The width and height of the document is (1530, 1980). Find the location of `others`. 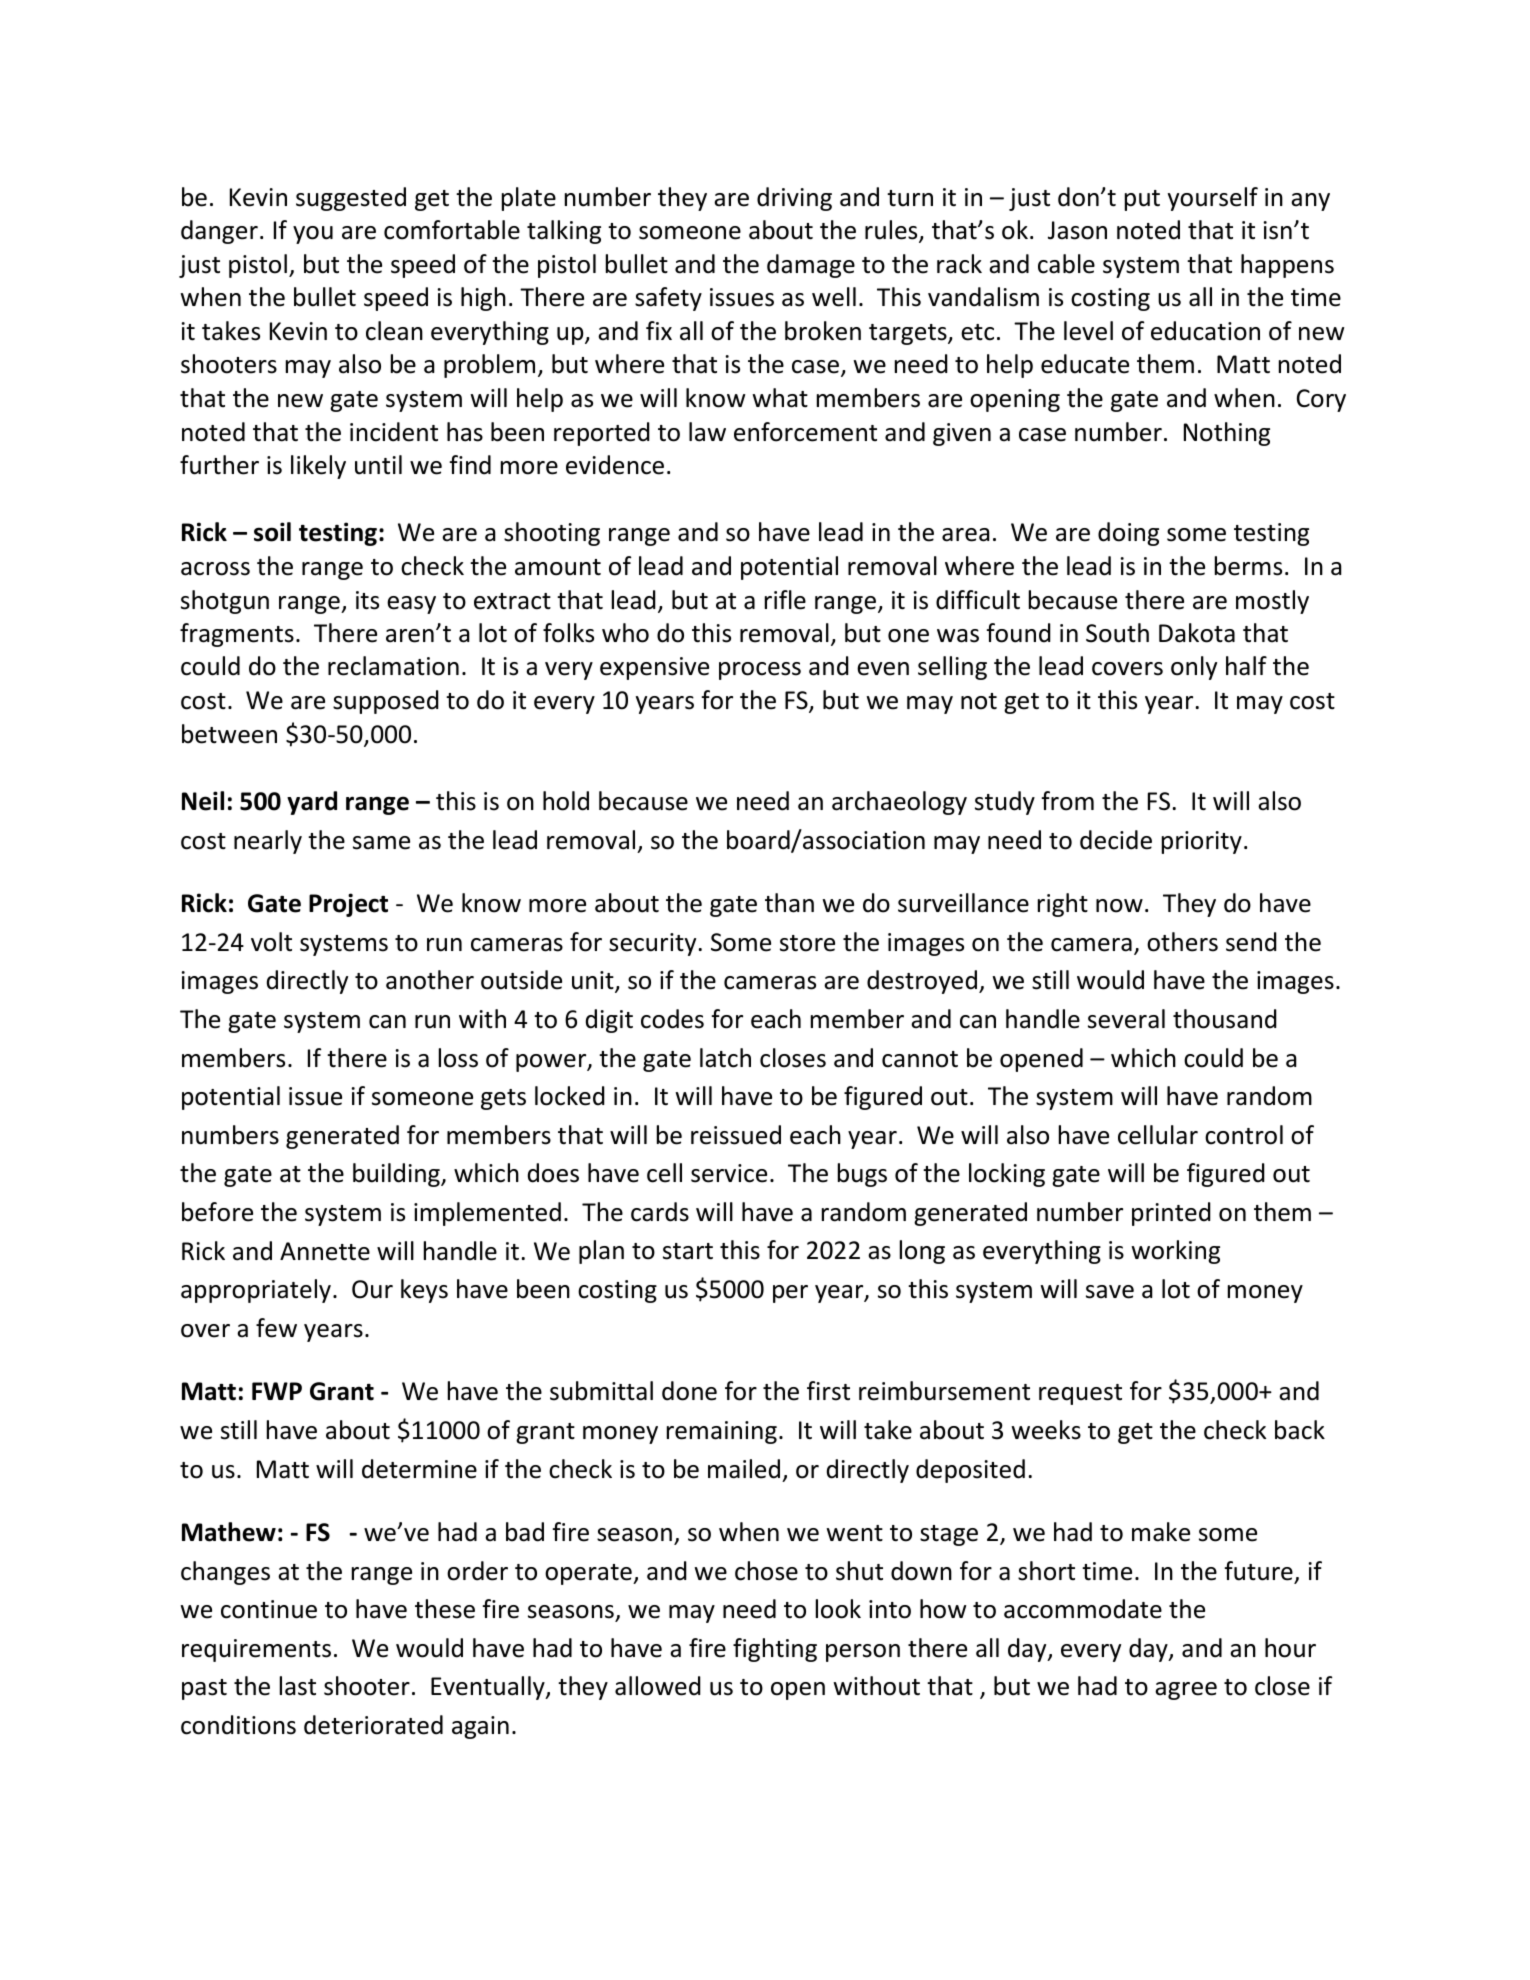

others is located at coordinates (1182, 942).
